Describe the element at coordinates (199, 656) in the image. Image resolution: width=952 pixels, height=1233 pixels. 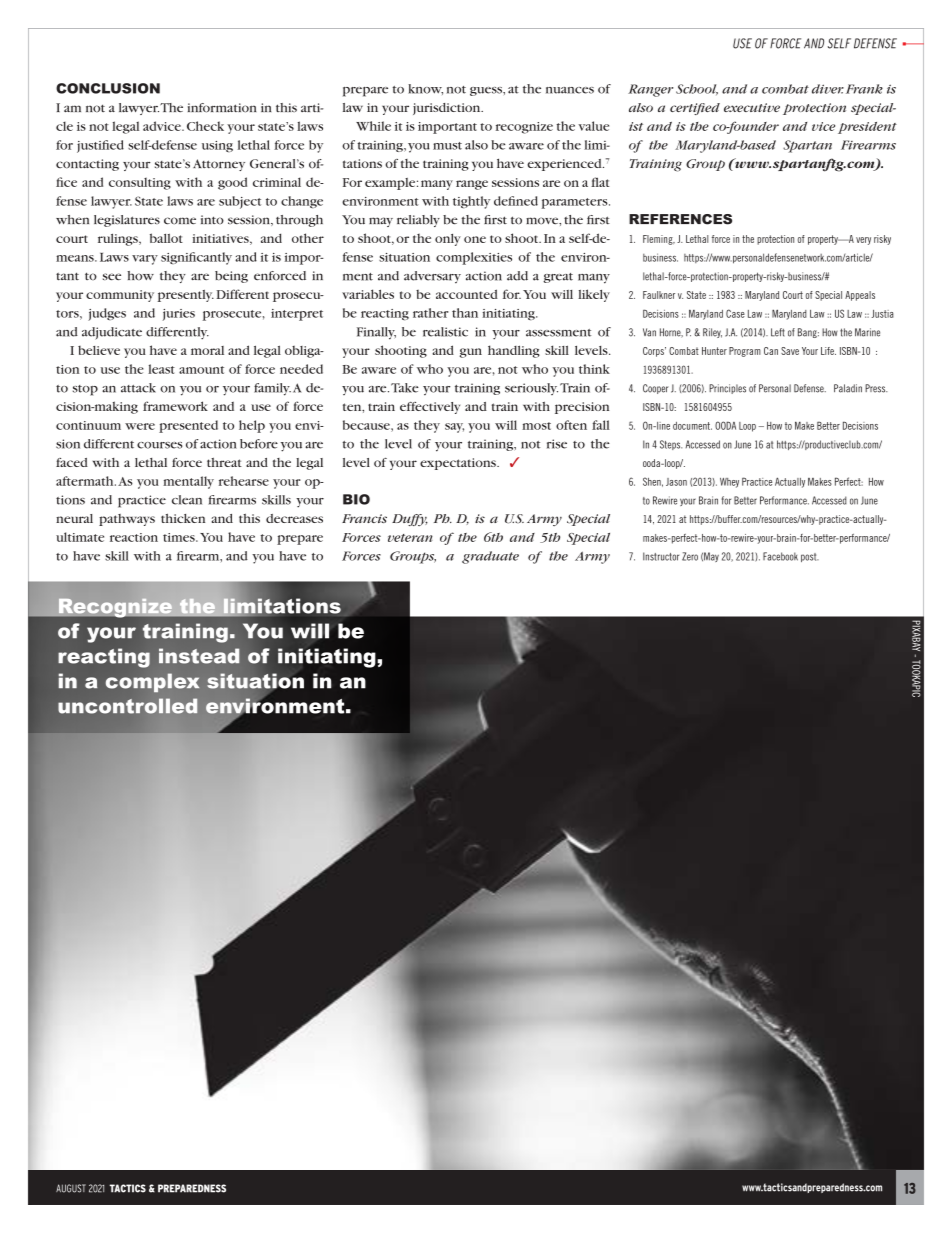
I see `instead` at that location.
